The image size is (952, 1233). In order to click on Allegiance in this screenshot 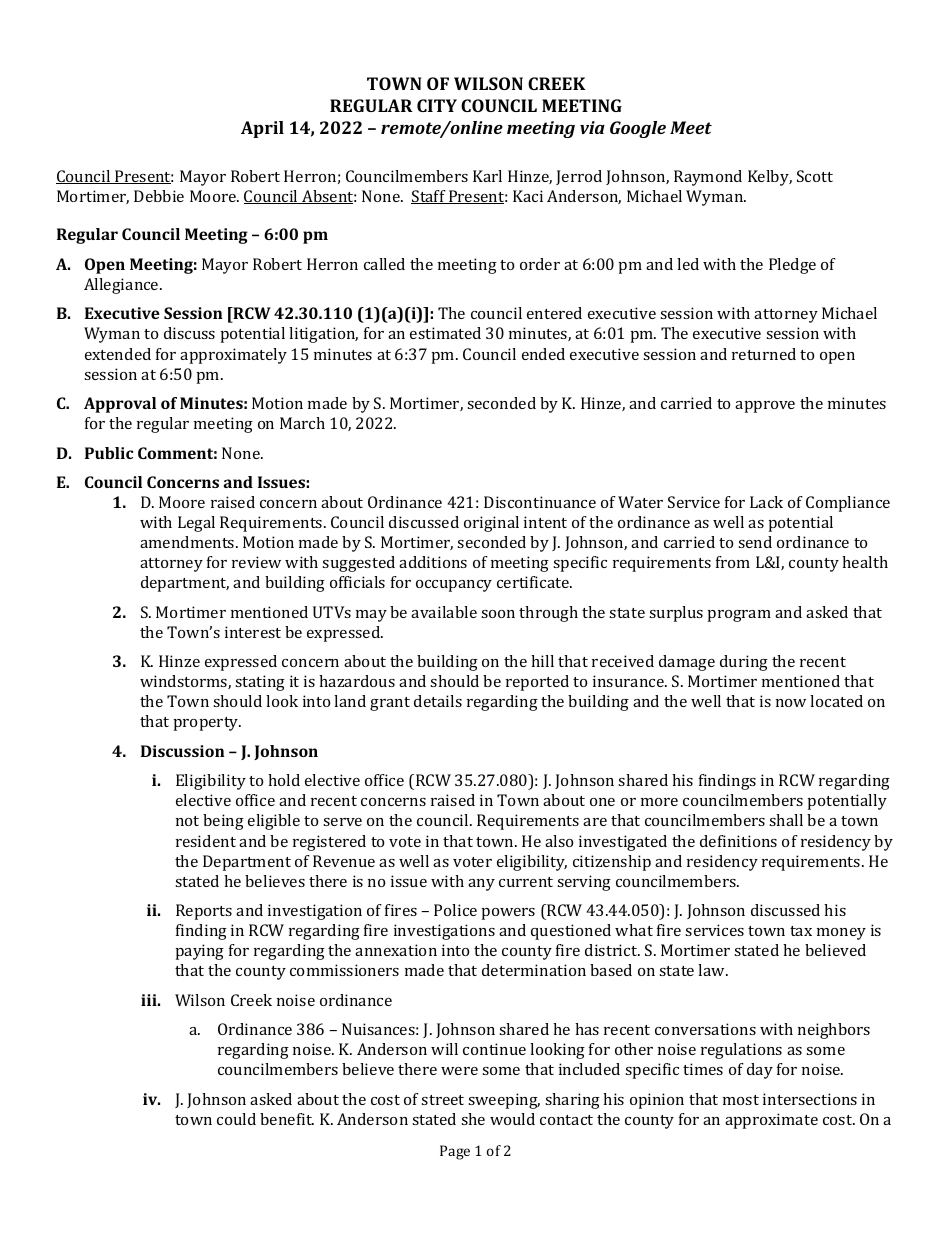, I will do `click(122, 286)`.
